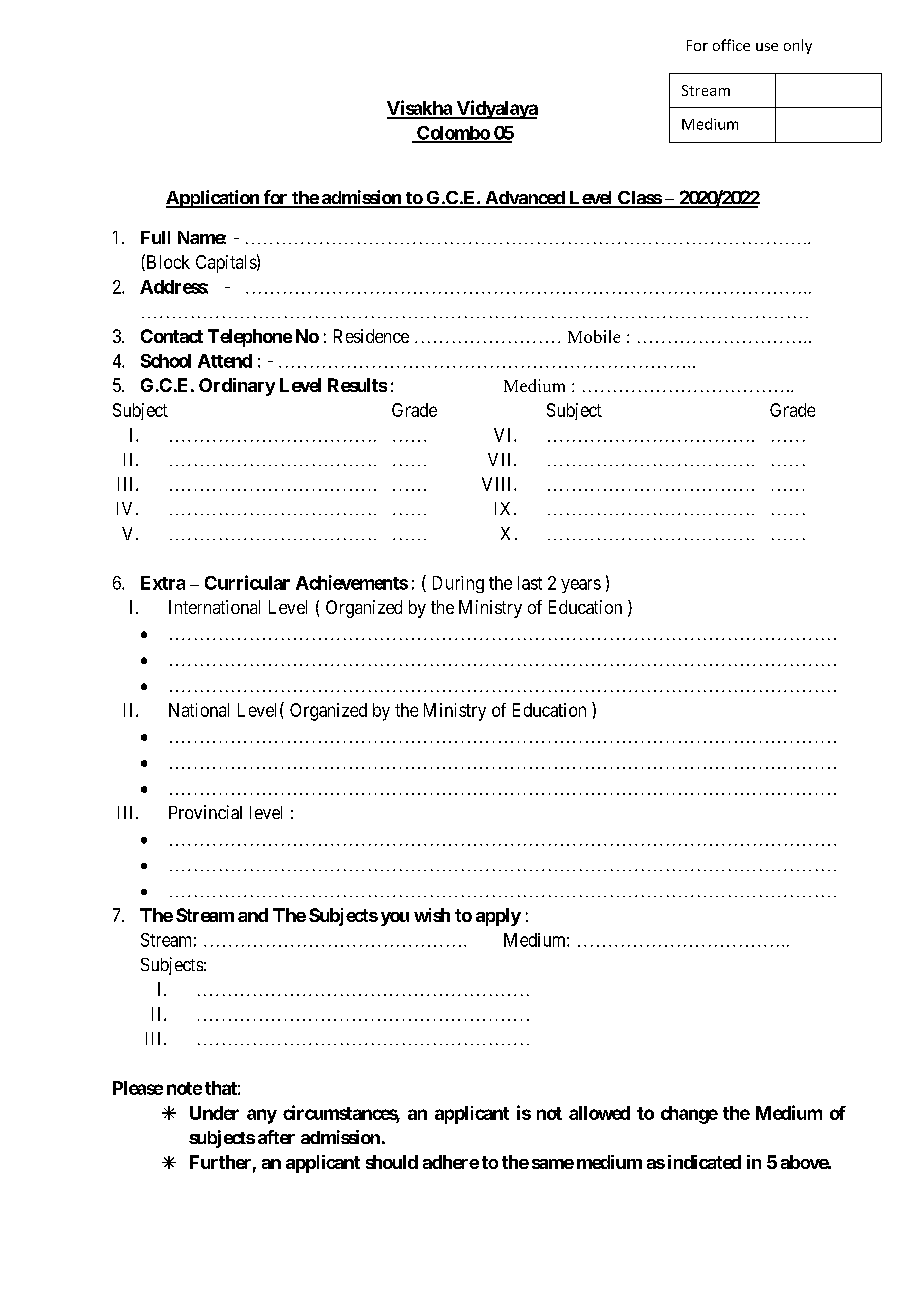 Image resolution: width=924 pixels, height=1308 pixels. Describe the element at coordinates (594, 336) in the screenshot. I see `Mobile` at that location.
